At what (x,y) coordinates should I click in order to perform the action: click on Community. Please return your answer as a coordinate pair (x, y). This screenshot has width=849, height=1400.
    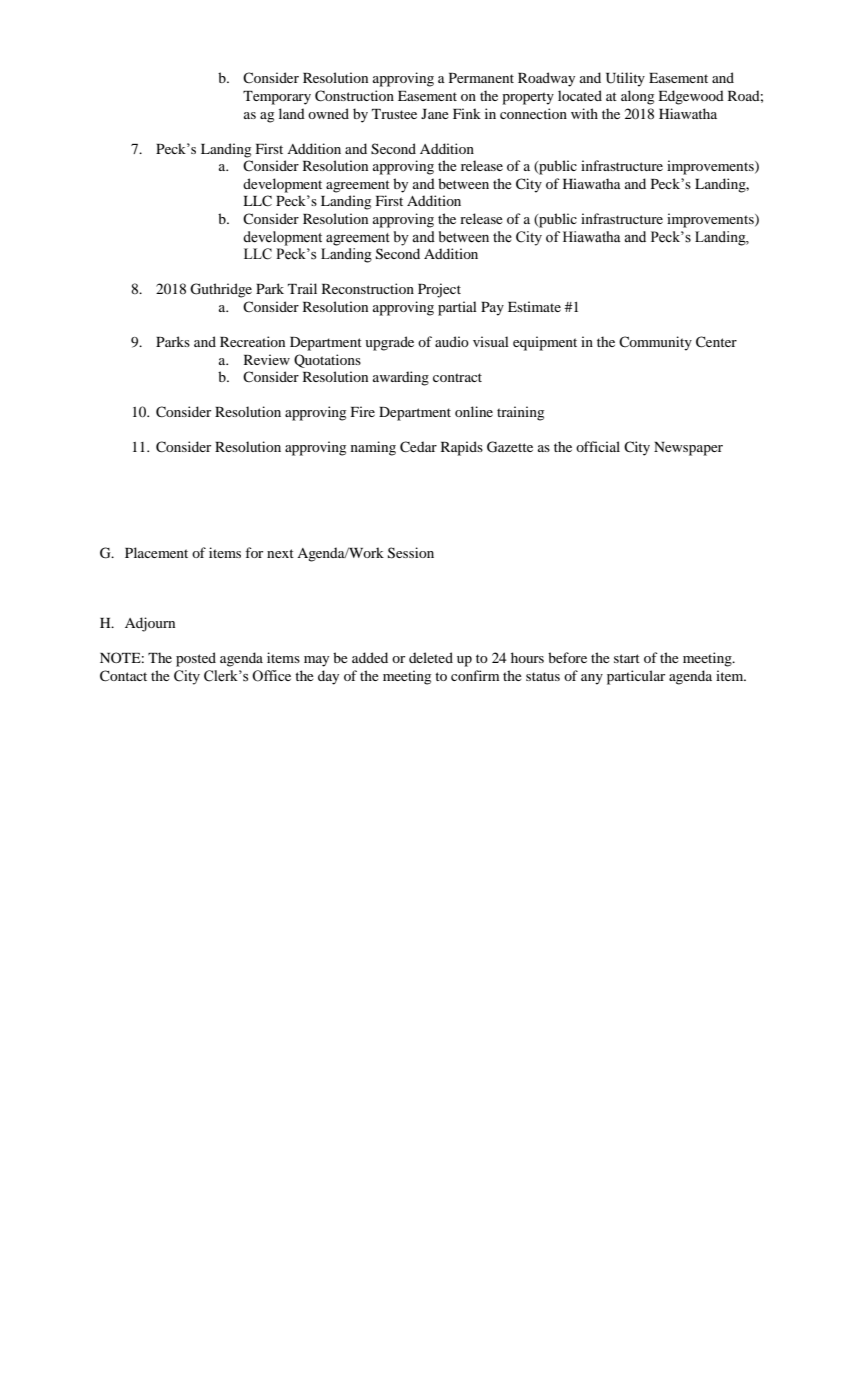
    Looking at the image, I should click on (655, 343).
